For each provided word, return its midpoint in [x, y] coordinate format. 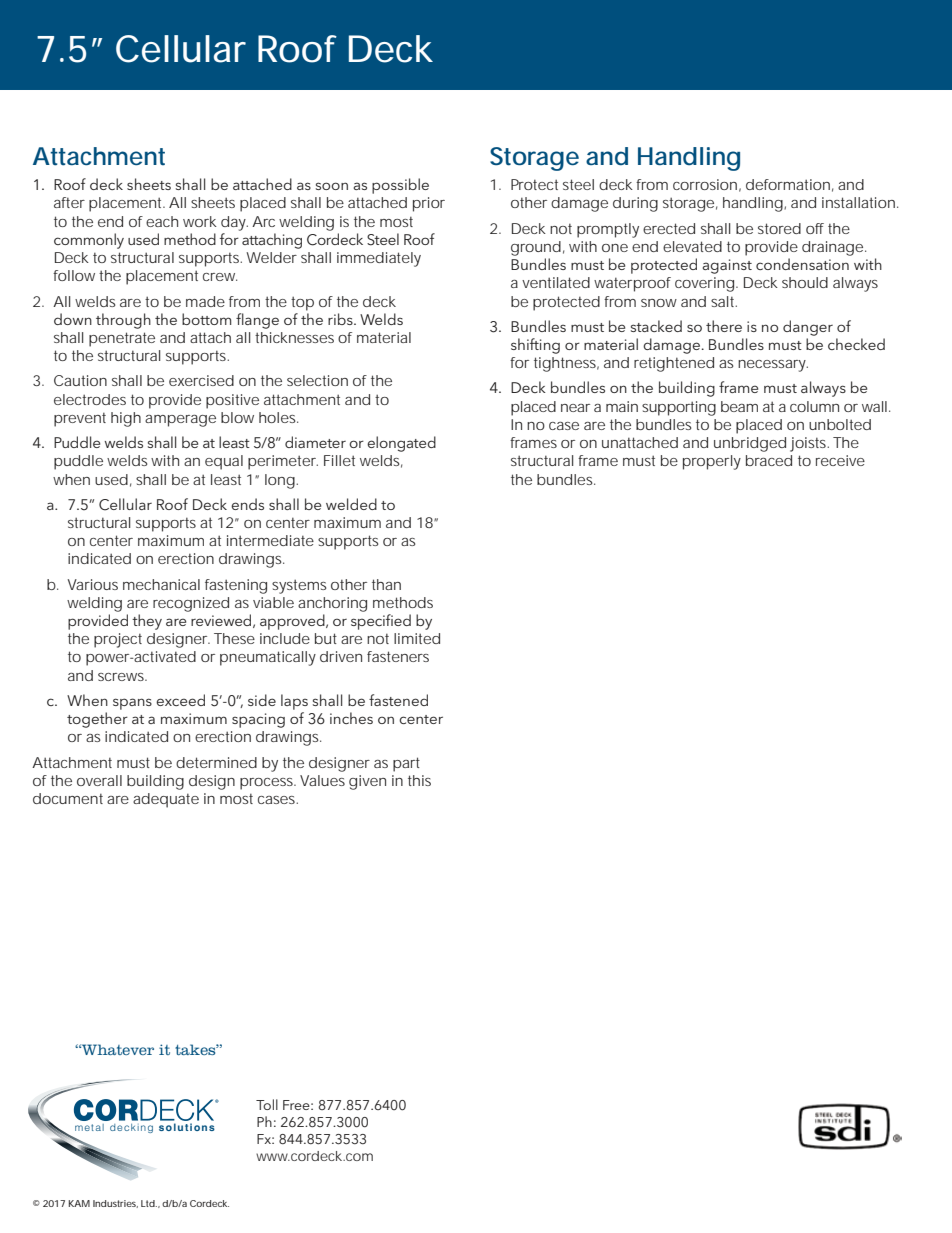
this [419, 780]
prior [429, 204]
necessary [773, 366]
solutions [187, 1127]
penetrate [122, 339]
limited [417, 638]
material [384, 337]
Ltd [149, 1203]
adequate [166, 800]
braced [769, 460]
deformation [788, 184]
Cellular [181, 49]
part [406, 764]
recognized [191, 604]
